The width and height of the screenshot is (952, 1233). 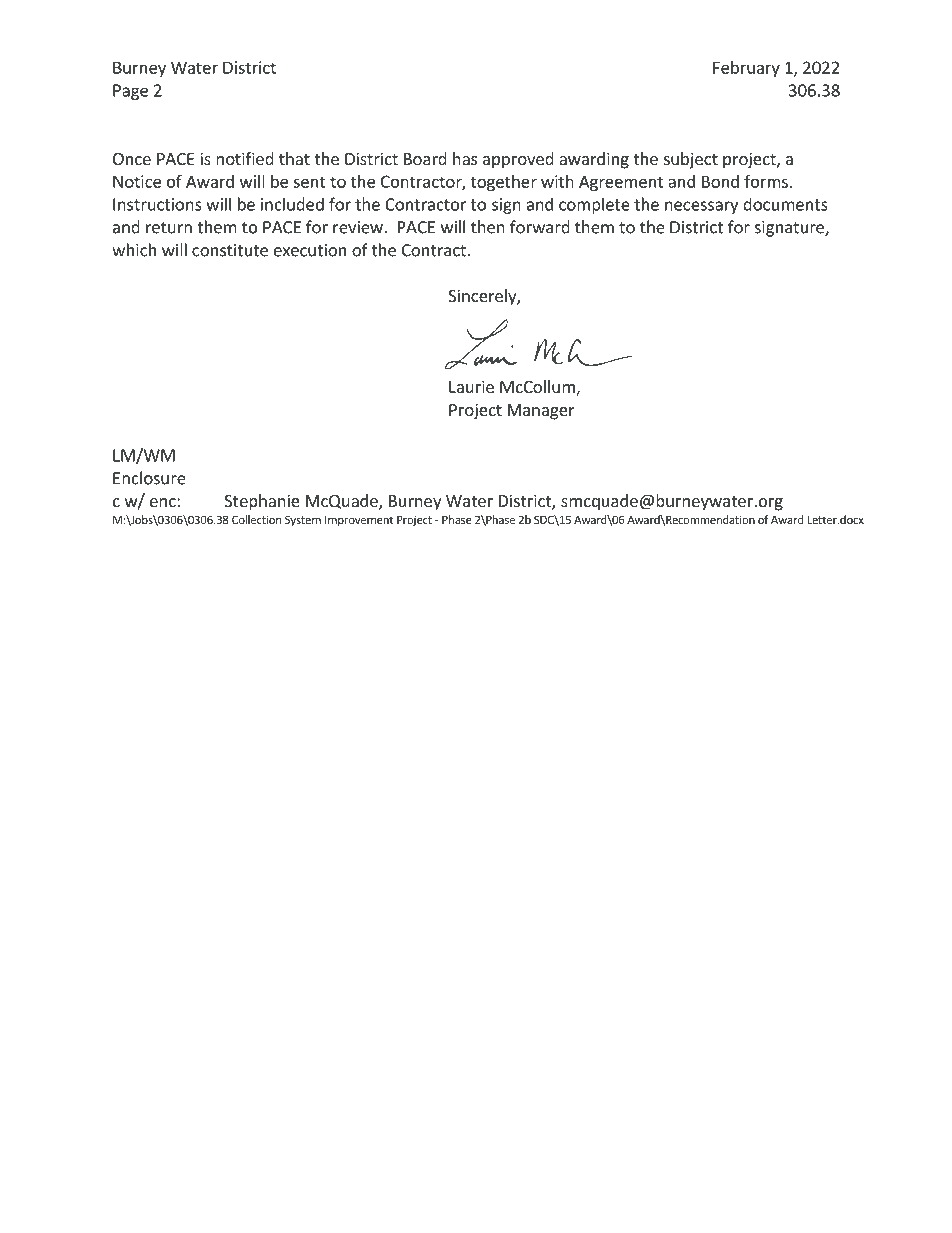 What do you see at coordinates (130, 92) in the screenshot?
I see `Page` at bounding box center [130, 92].
